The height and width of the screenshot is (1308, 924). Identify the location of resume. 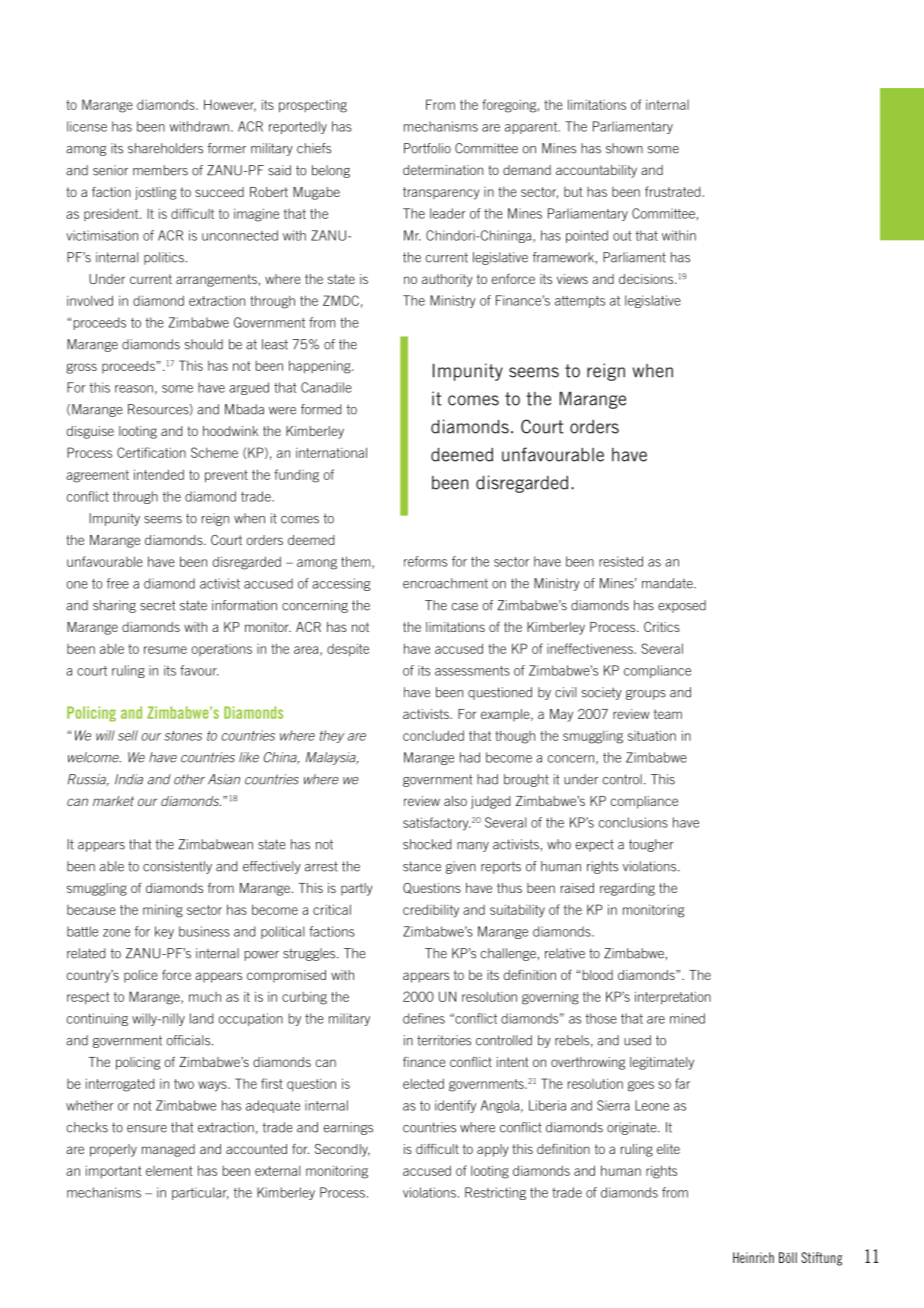
(165, 650).
